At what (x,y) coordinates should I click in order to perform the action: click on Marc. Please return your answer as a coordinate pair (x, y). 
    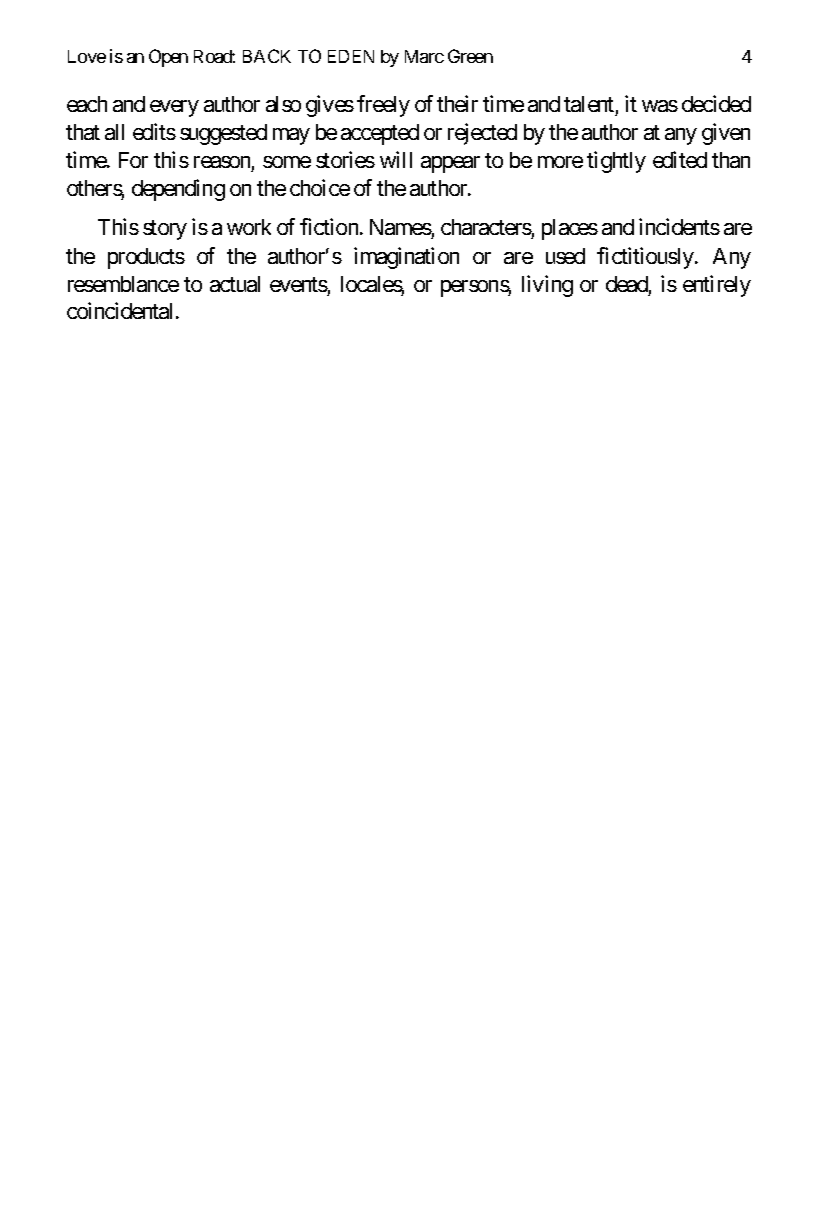
    Looking at the image, I should click on (424, 56).
